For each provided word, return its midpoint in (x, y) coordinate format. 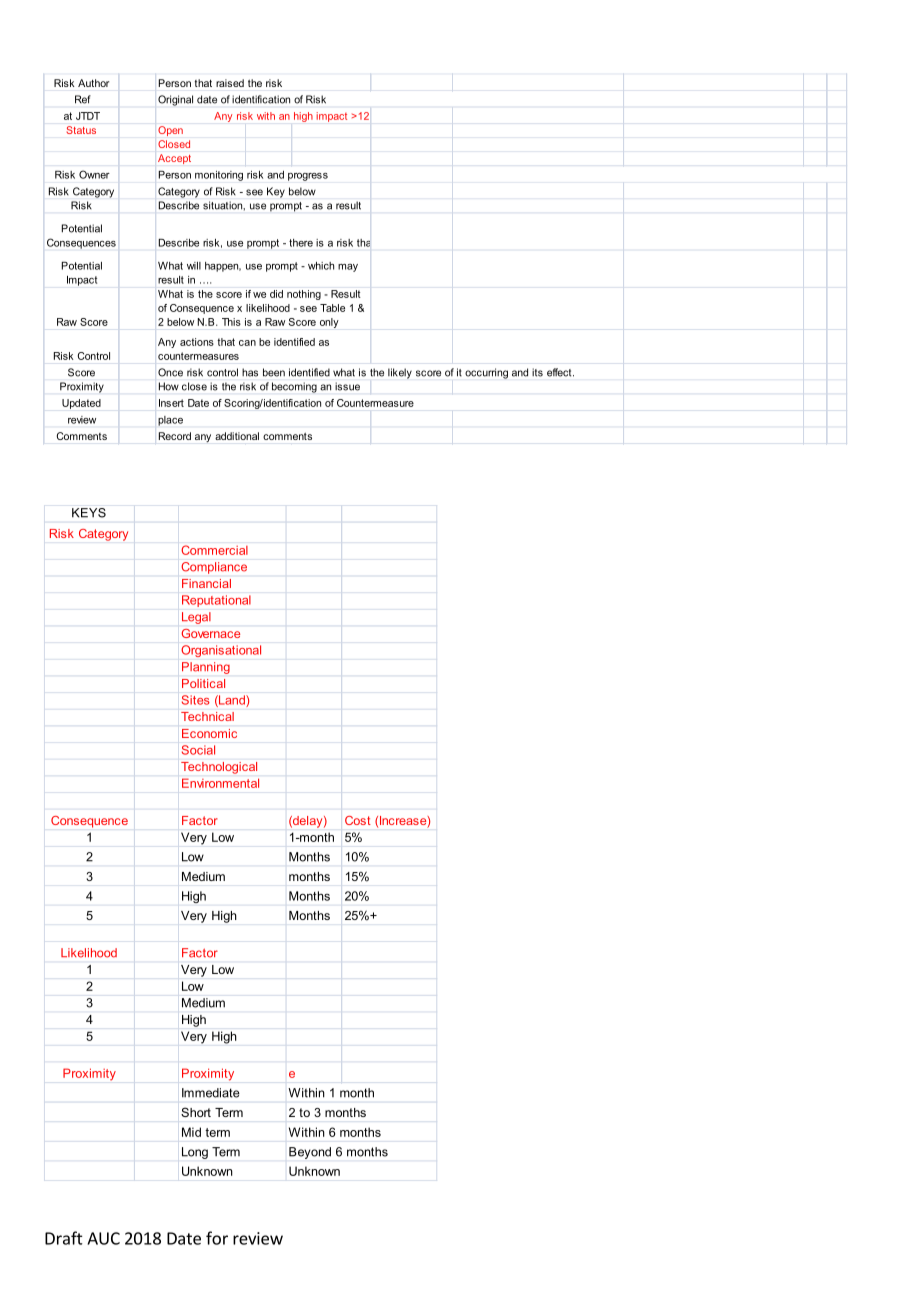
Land (232, 701)
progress (308, 177)
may (348, 268)
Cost (358, 820)
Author (93, 83)
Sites (196, 700)
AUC (103, 1238)
